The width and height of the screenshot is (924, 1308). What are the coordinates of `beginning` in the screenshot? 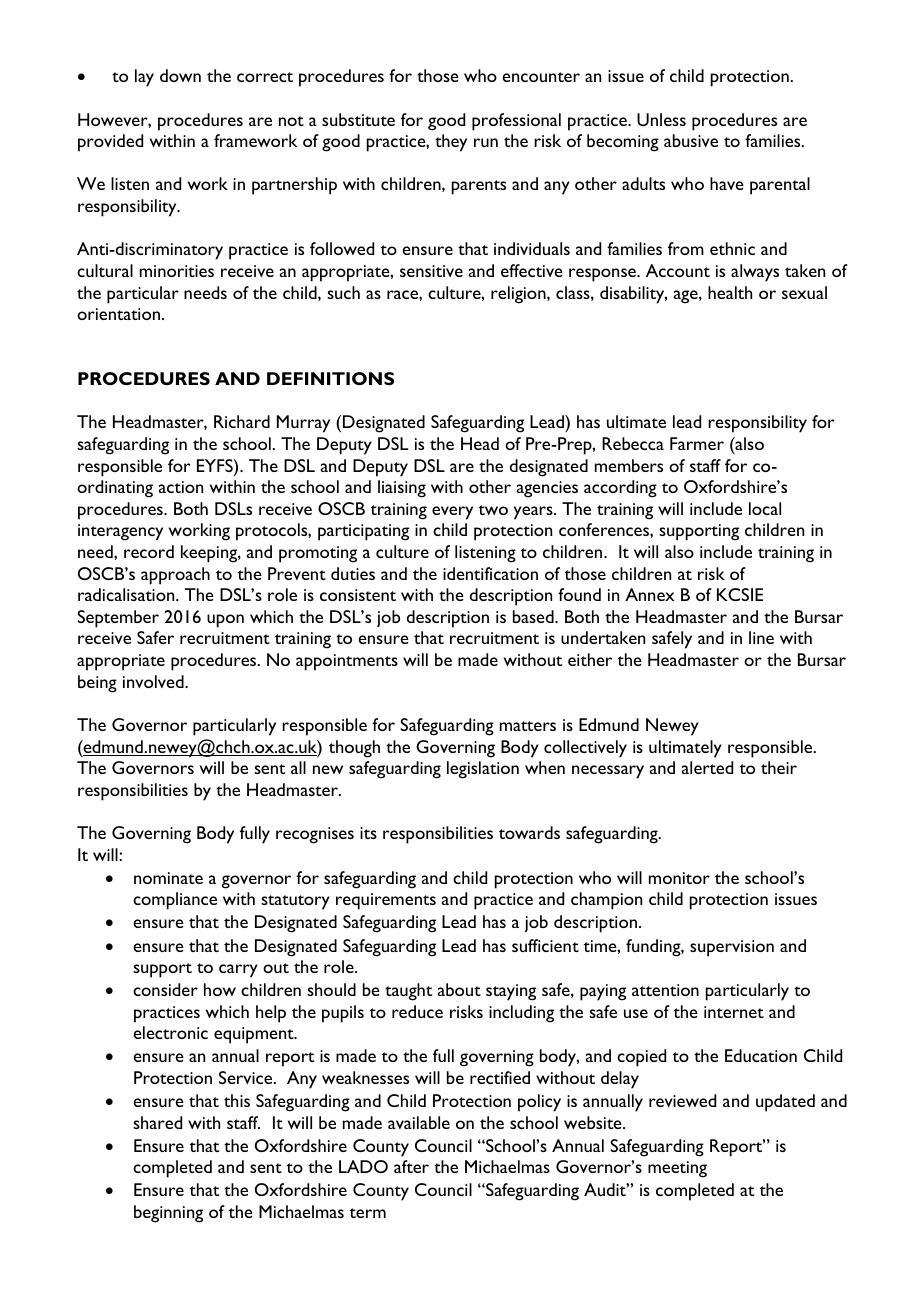 It's located at (168, 1214).
